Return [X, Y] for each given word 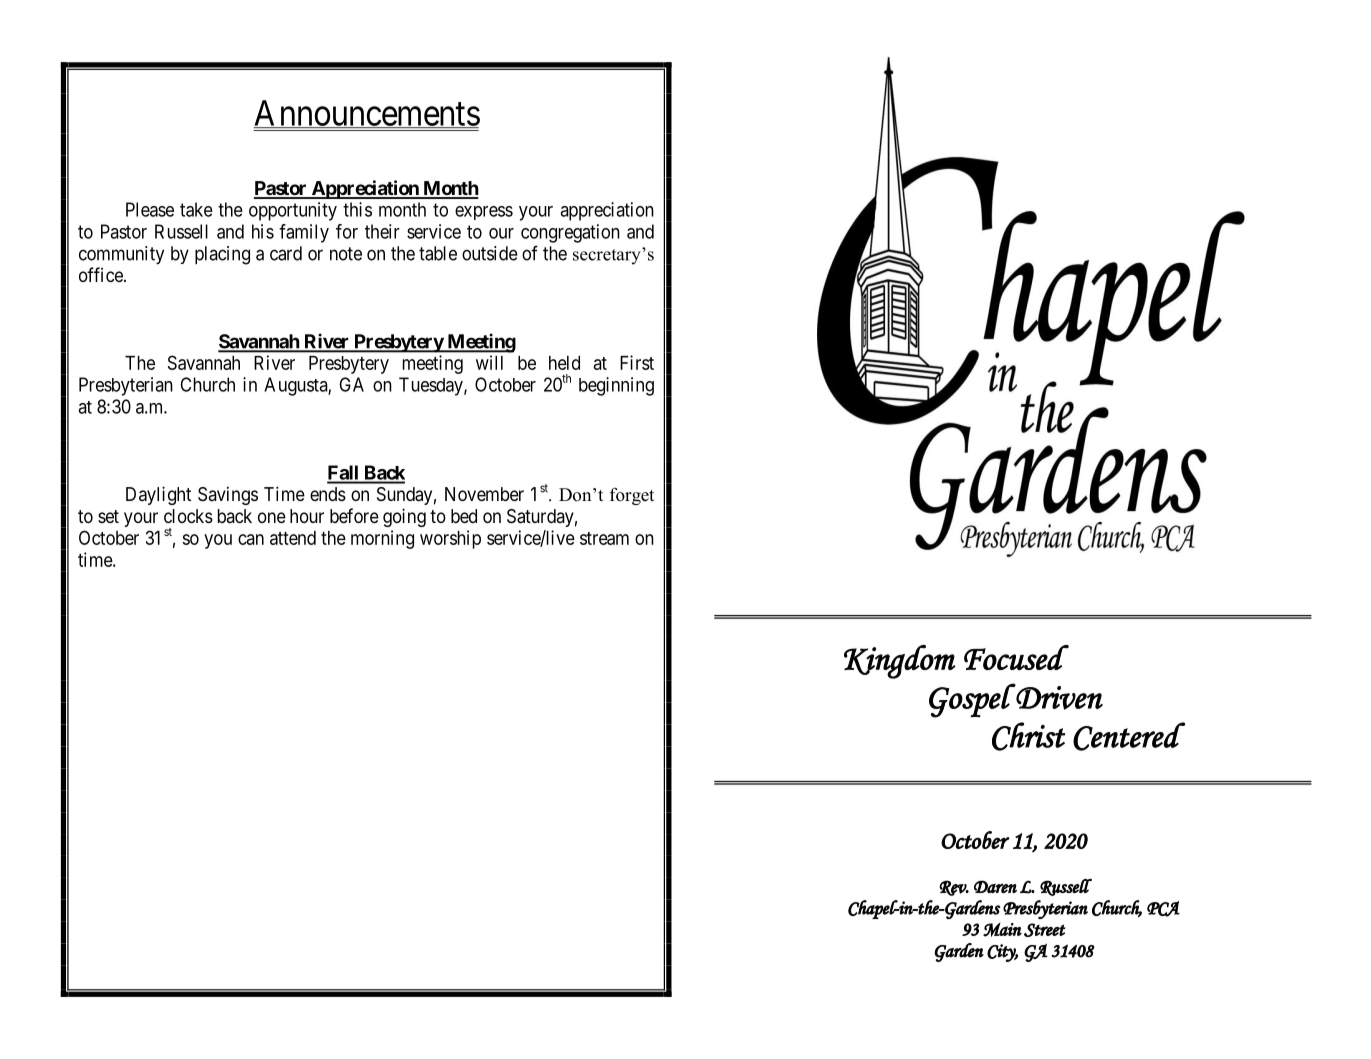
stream [604, 538]
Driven [1058, 697]
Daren [995, 886]
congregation [570, 233]
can [251, 539]
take [196, 209]
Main [1002, 929]
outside [490, 253]
